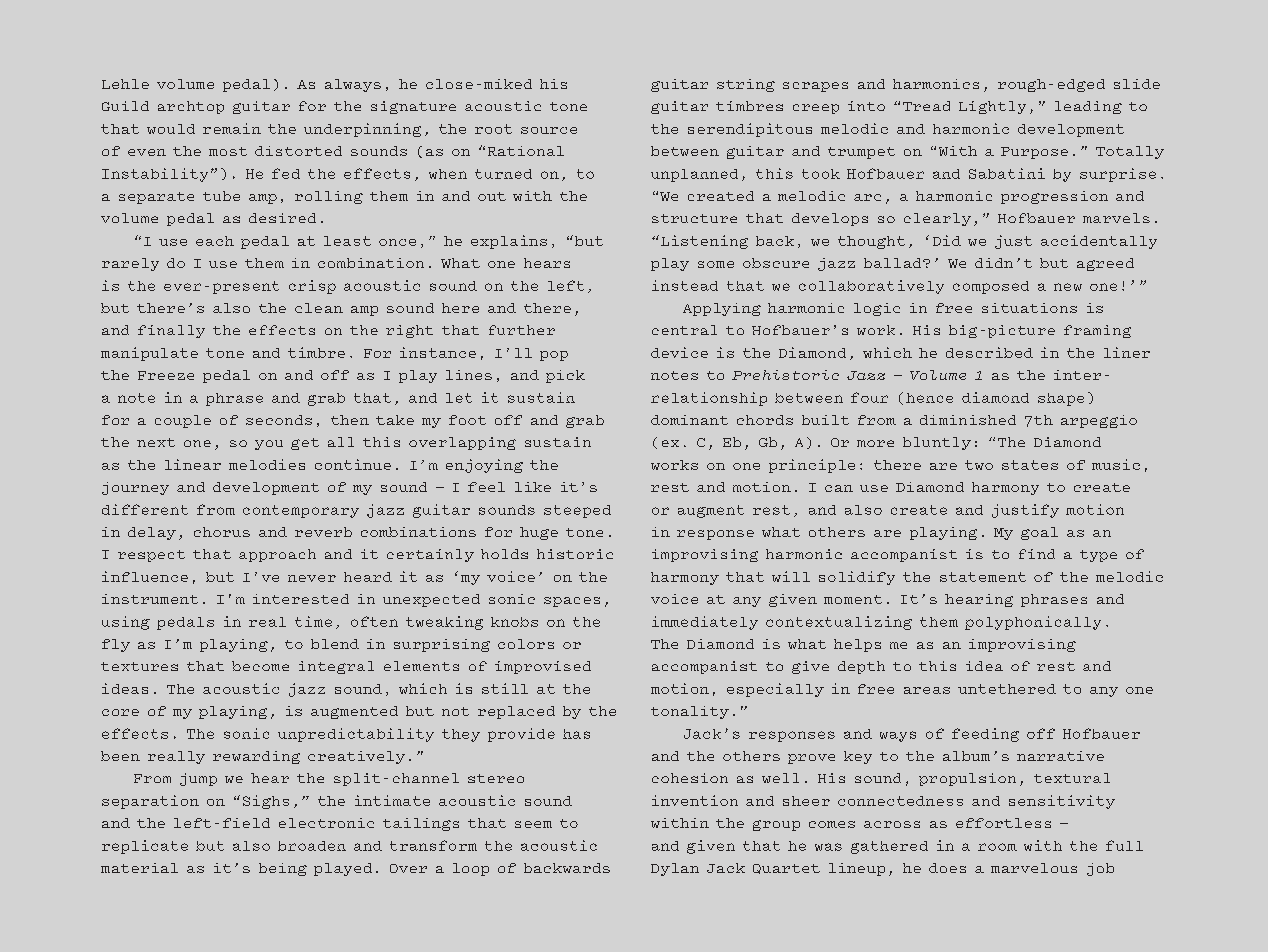 The image size is (1268, 952). Describe the element at coordinates (679, 352) in the screenshot. I see `device` at that location.
